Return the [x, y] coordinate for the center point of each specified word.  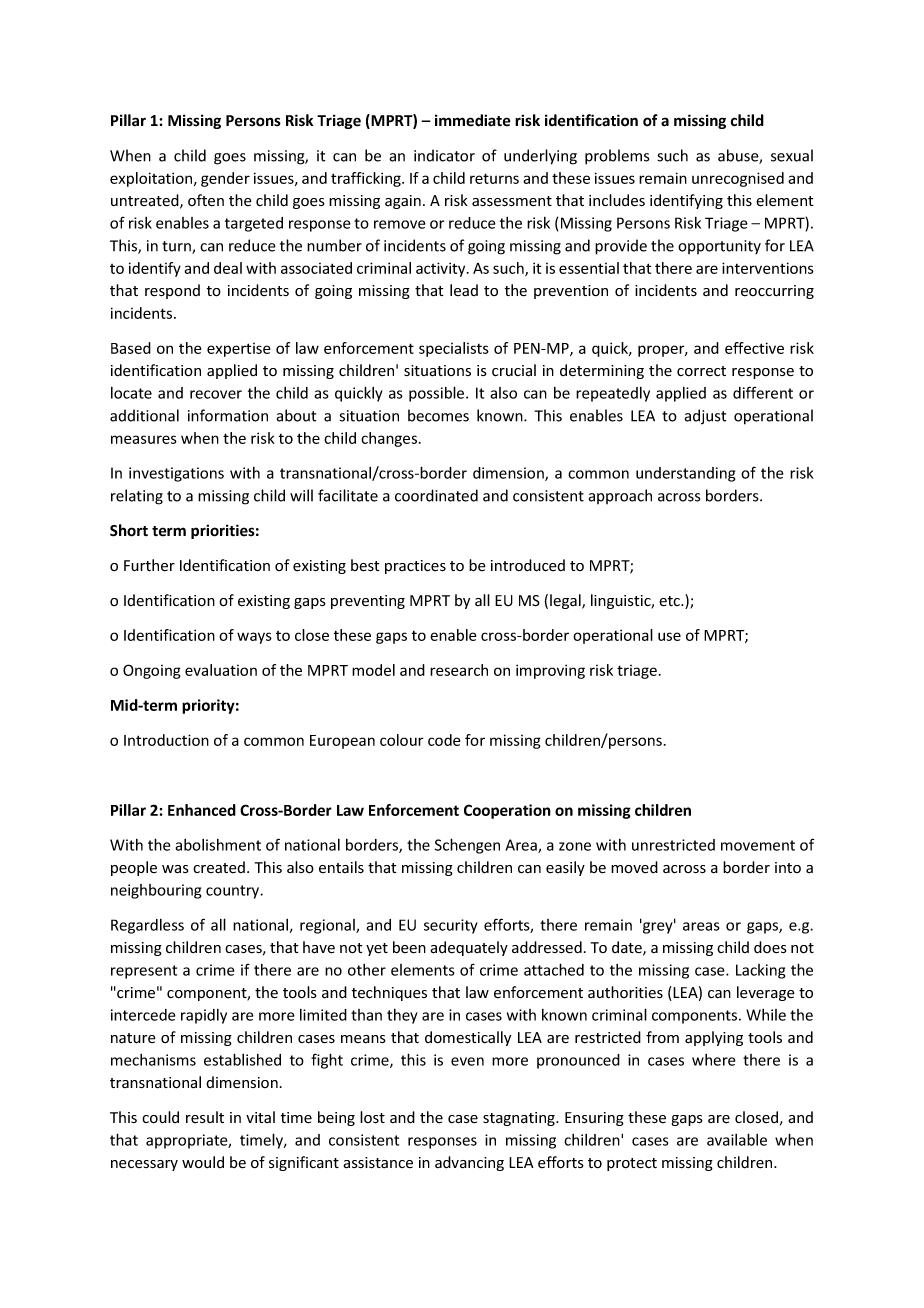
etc [670, 601]
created [219, 867]
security [451, 926]
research [459, 670]
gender [225, 179]
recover [216, 394]
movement [758, 845]
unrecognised [738, 179]
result [205, 1117]
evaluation [221, 670]
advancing [469, 1163]
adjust [705, 417]
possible [438, 394]
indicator [444, 155]
